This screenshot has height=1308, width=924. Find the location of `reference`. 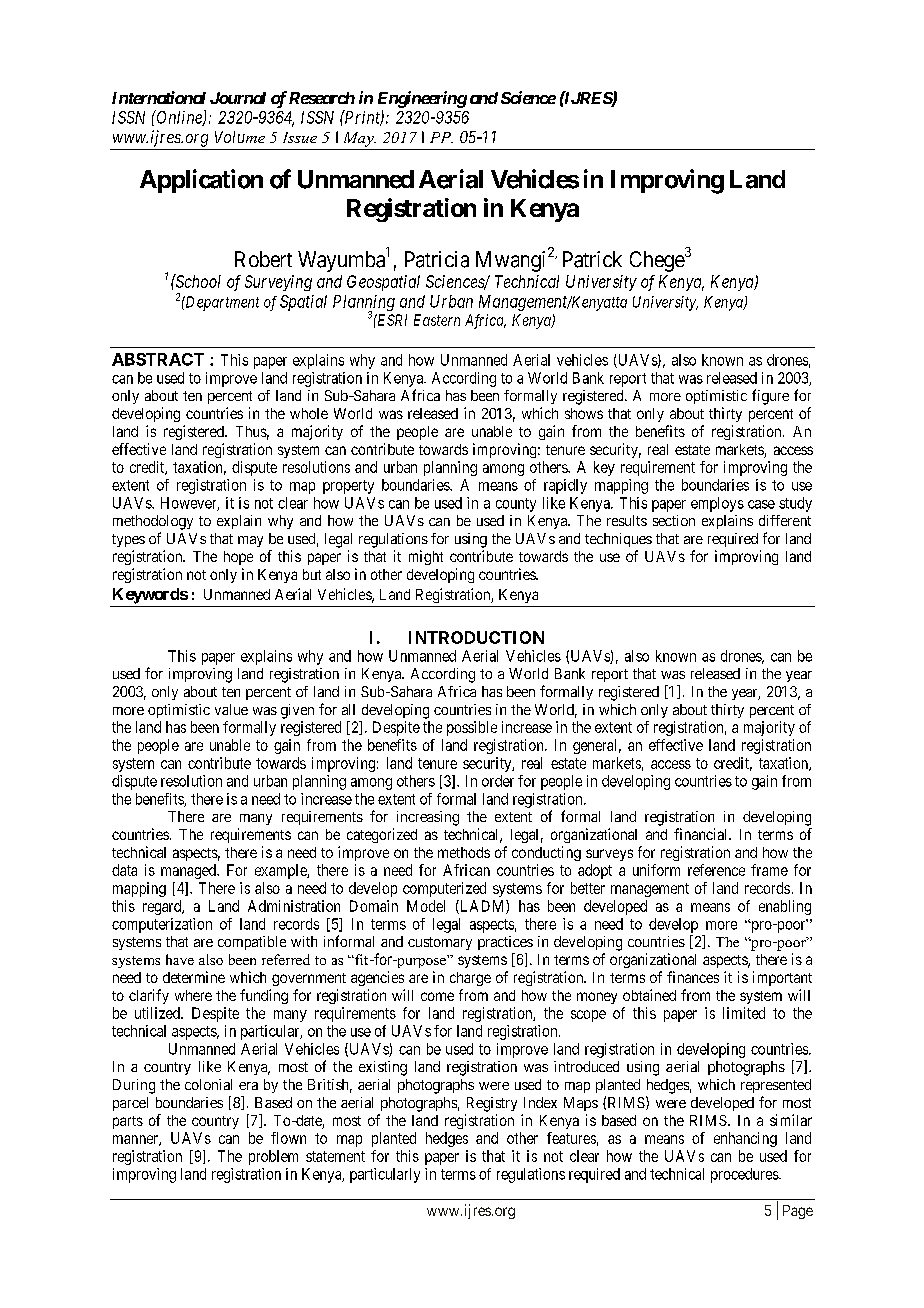

reference is located at coordinates (716, 870).
